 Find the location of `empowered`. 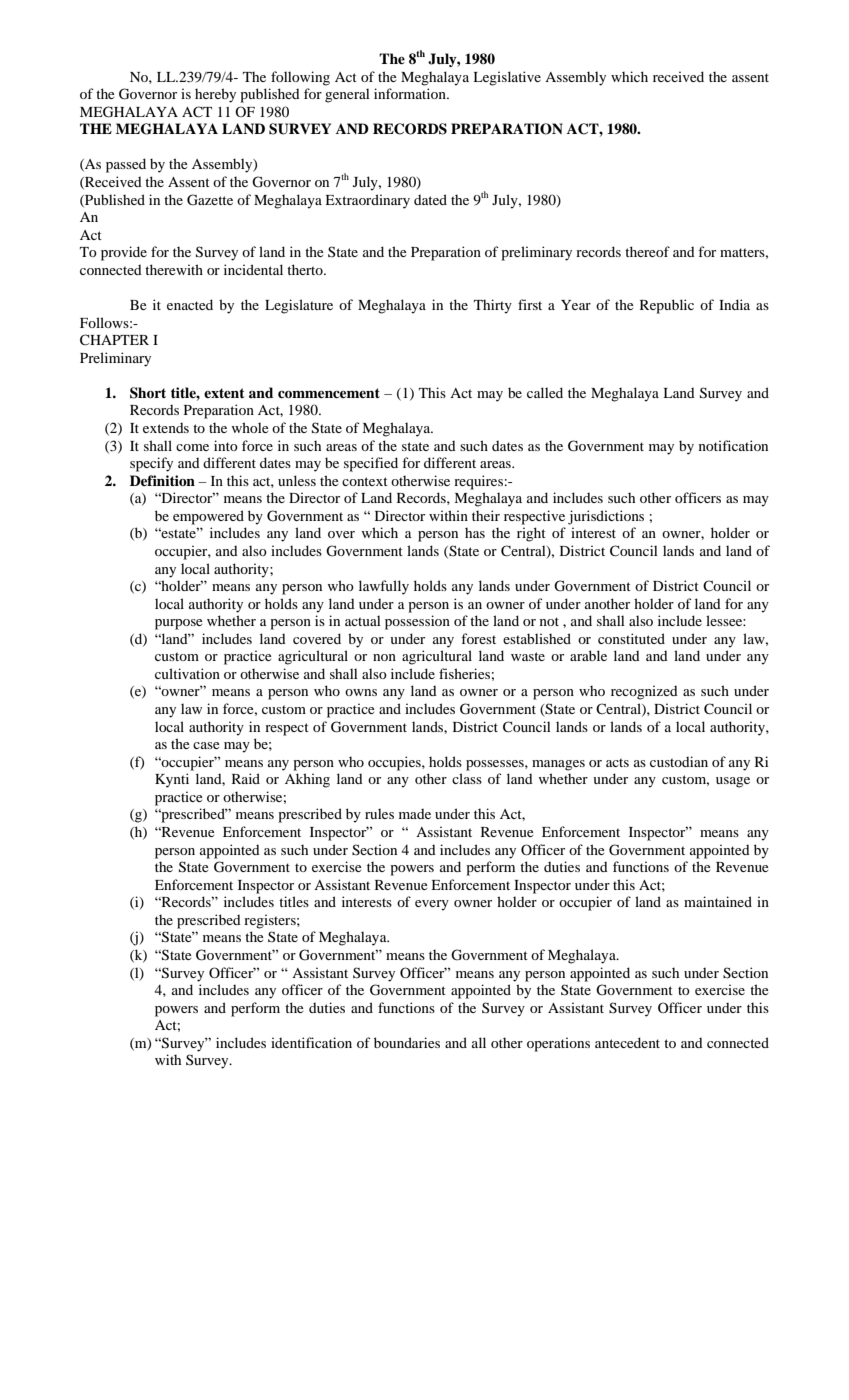

empowered is located at coordinates (208, 517).
